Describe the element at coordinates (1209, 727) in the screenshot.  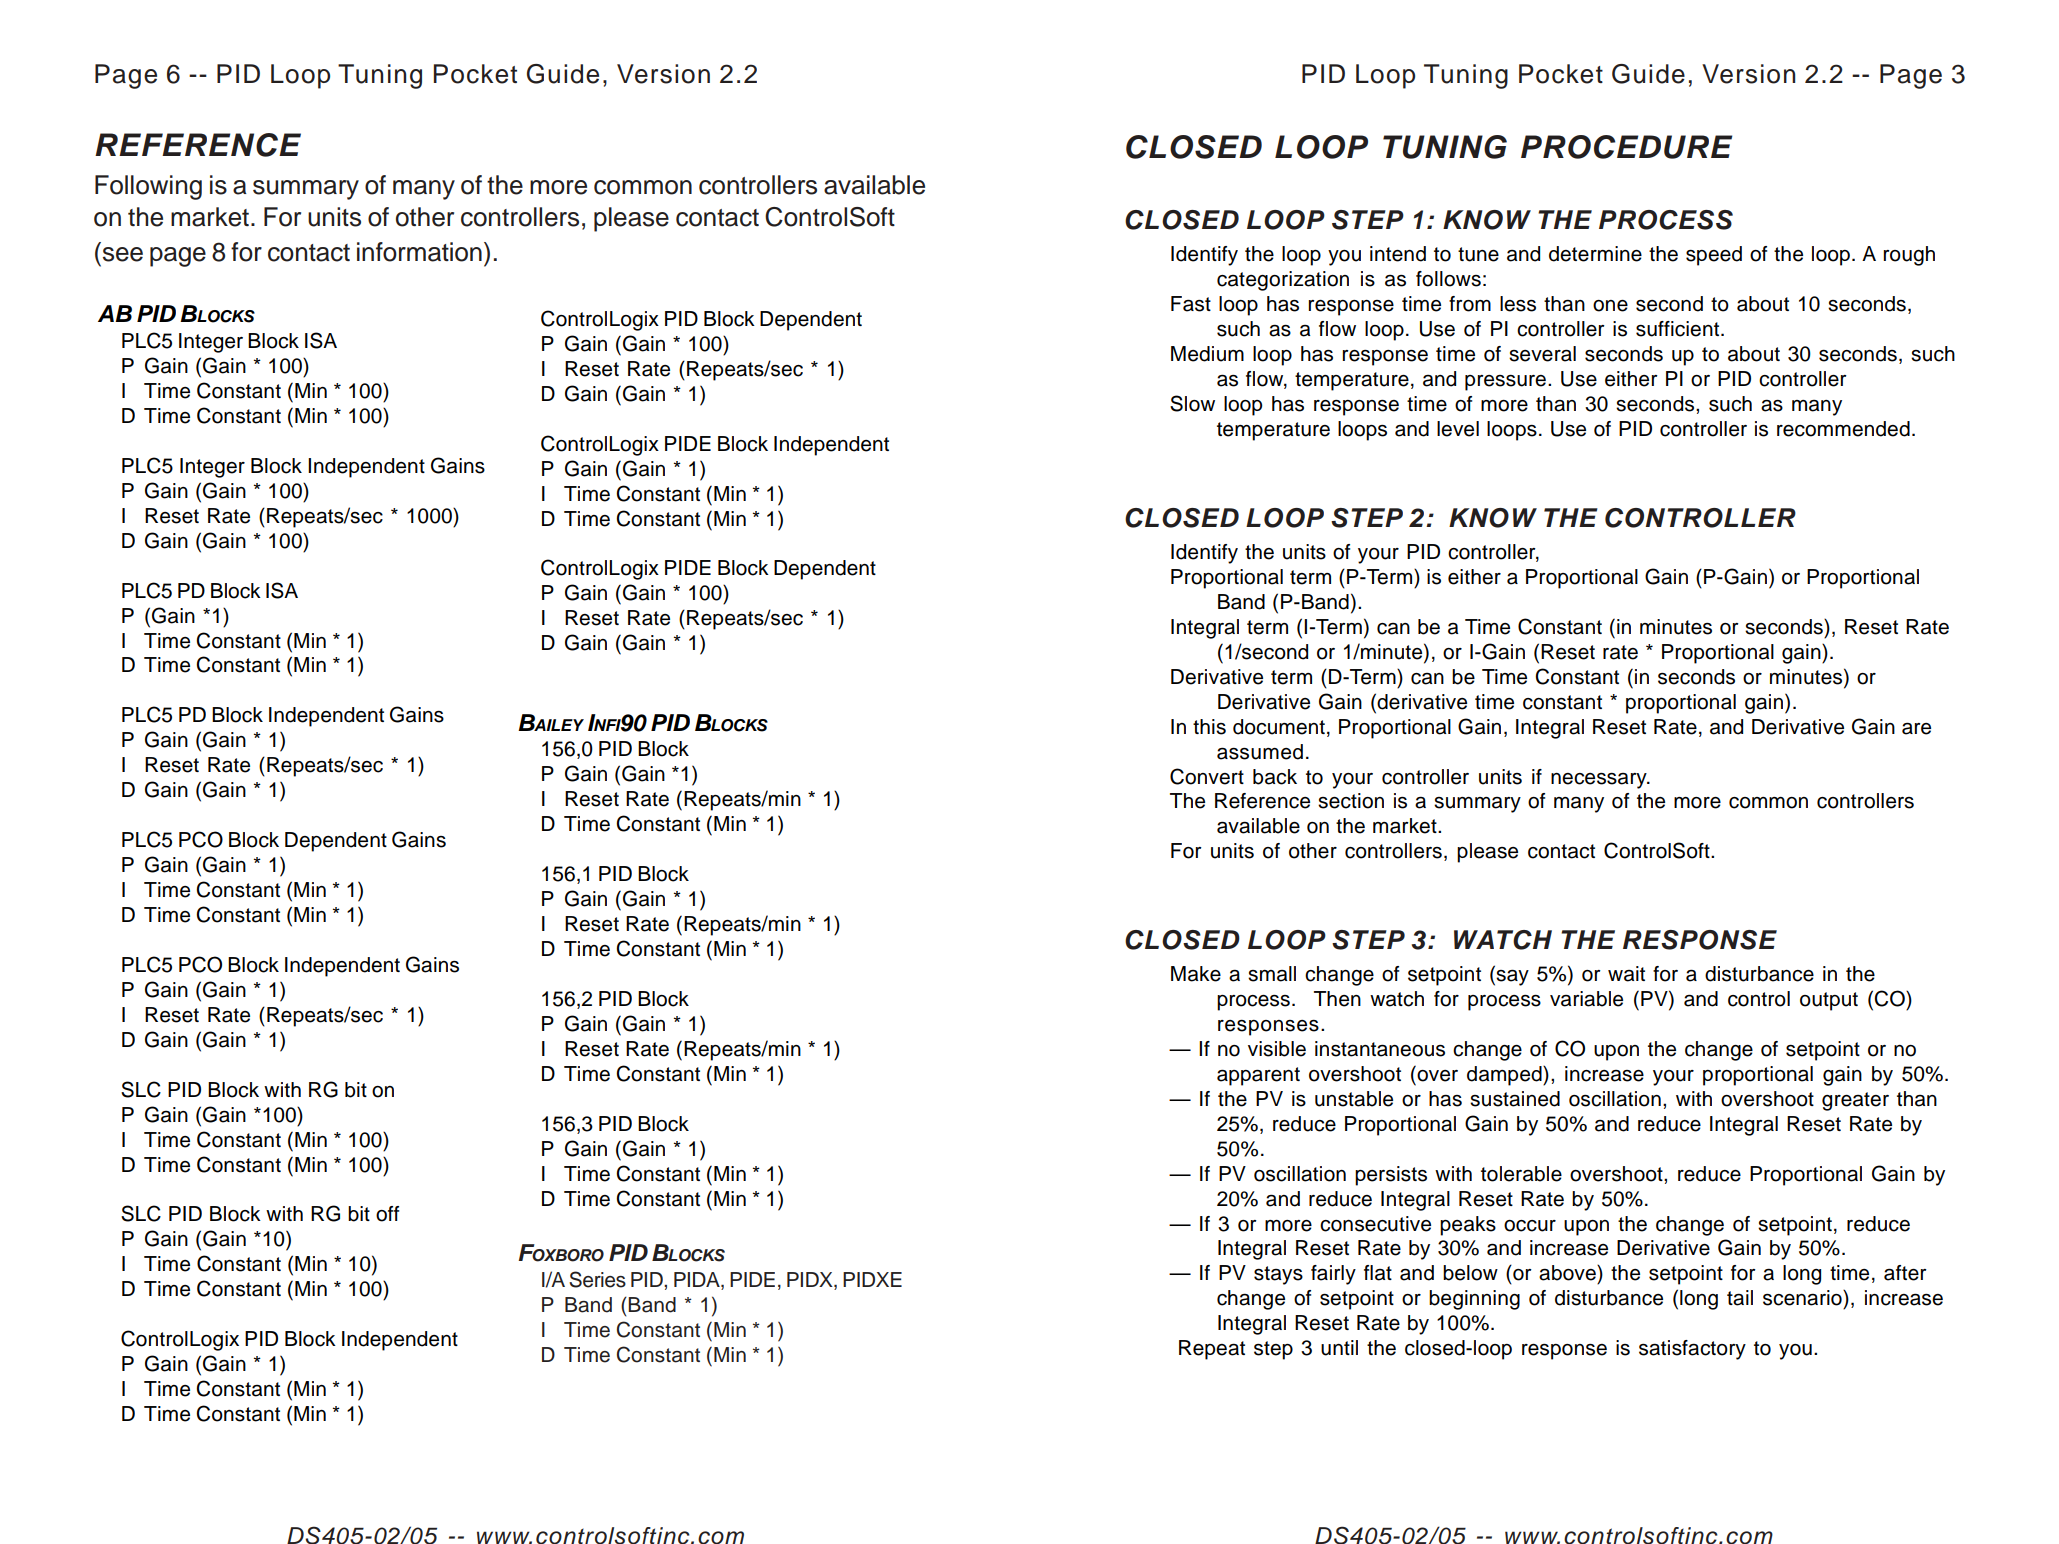
I see `this` at that location.
